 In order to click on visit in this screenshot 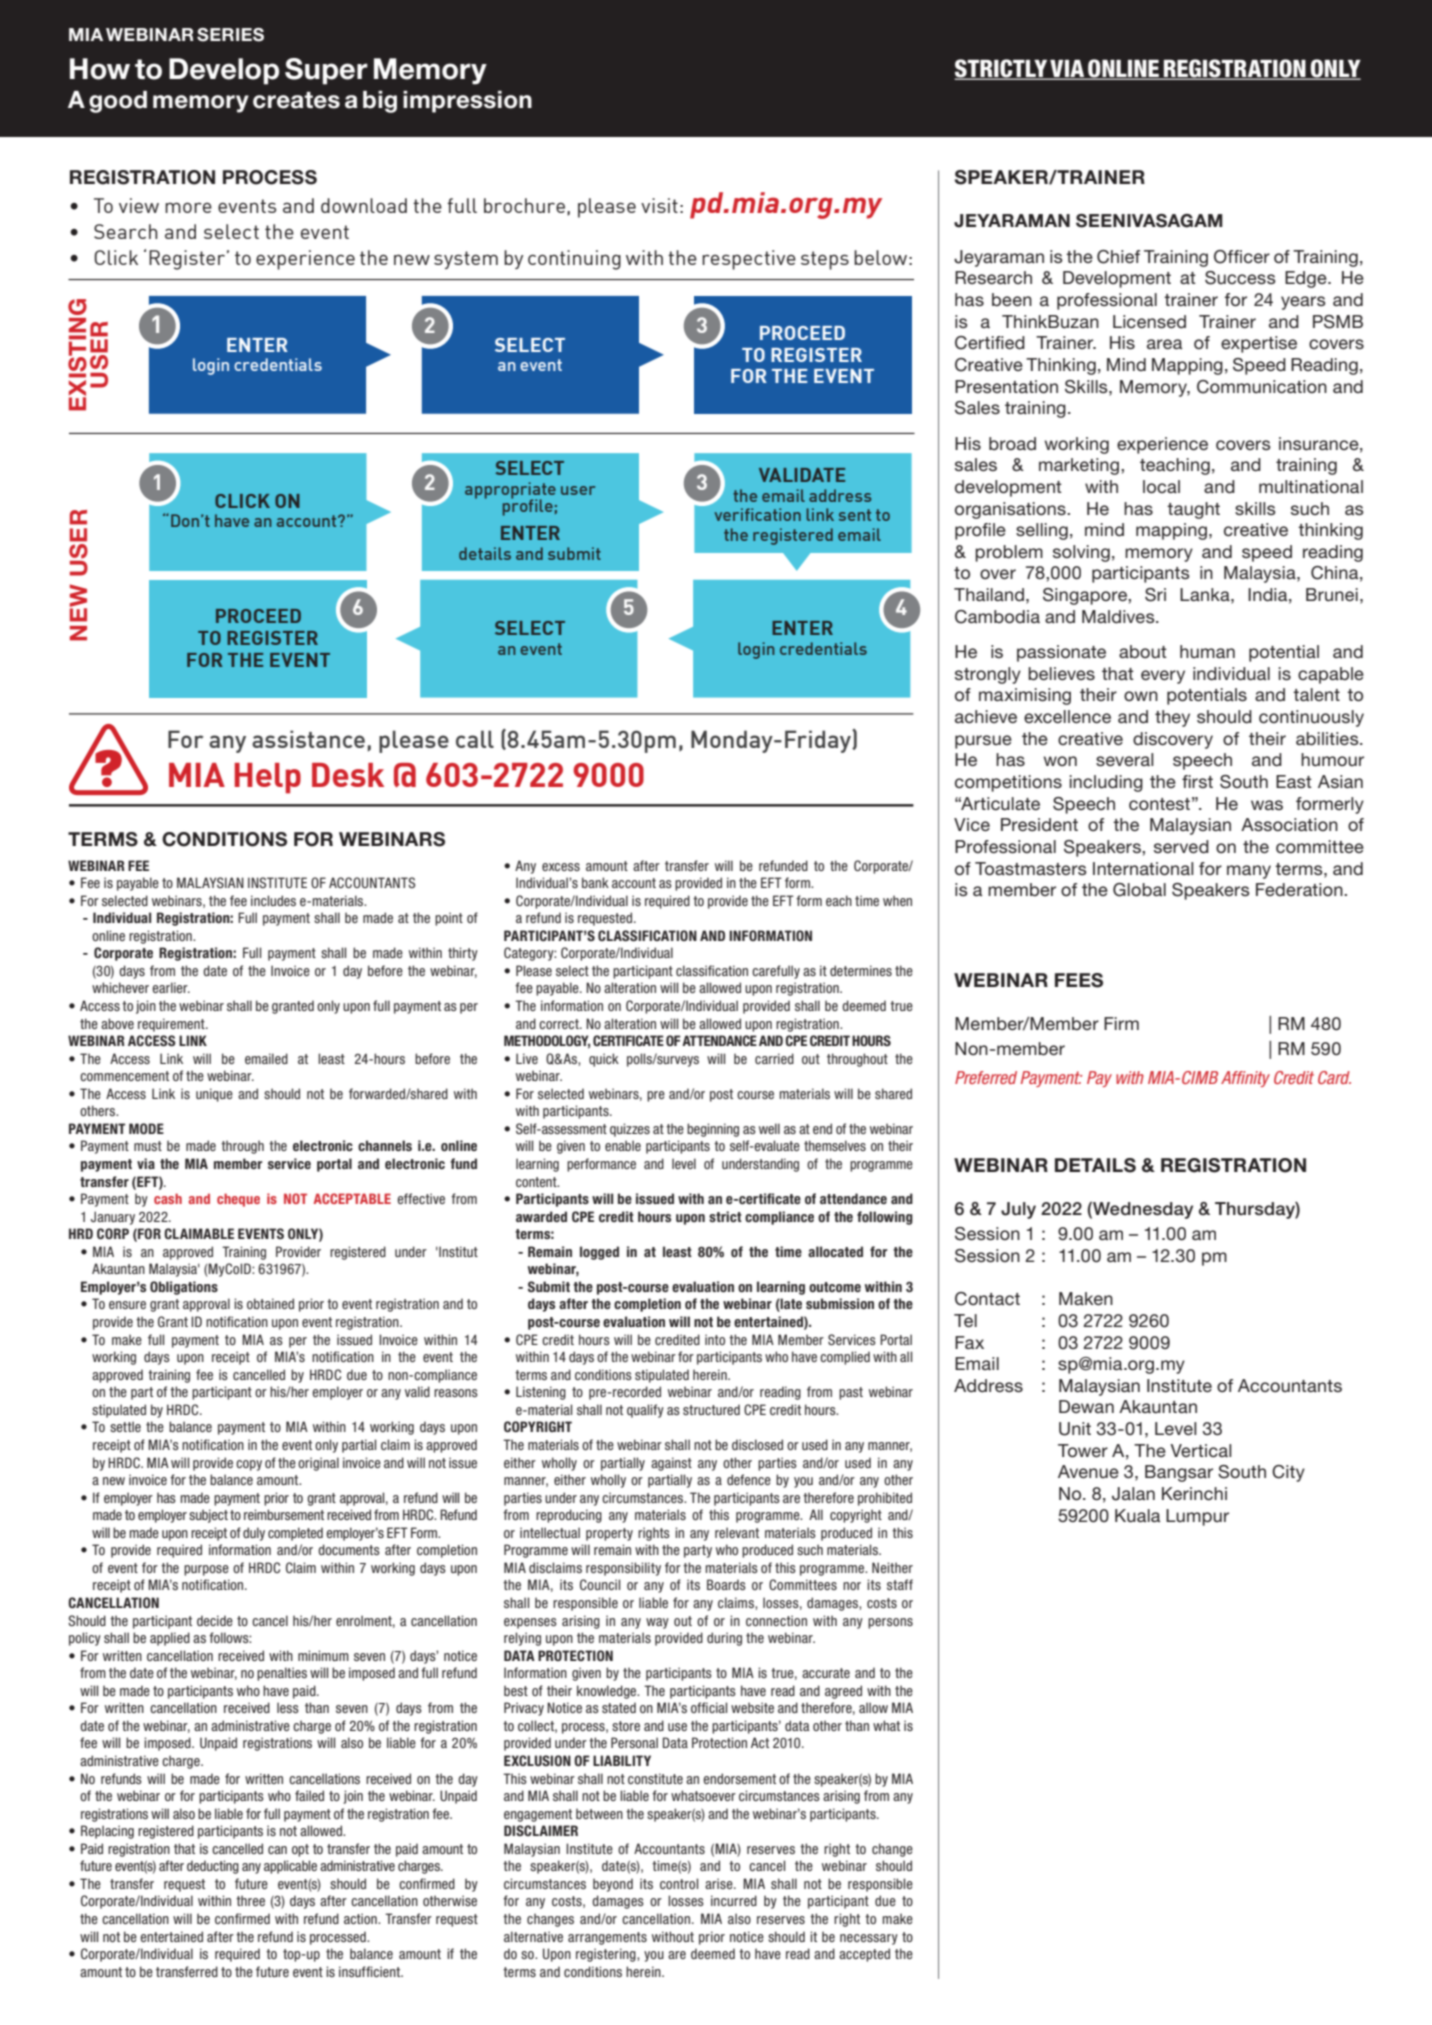, I will do `click(659, 205)`.
